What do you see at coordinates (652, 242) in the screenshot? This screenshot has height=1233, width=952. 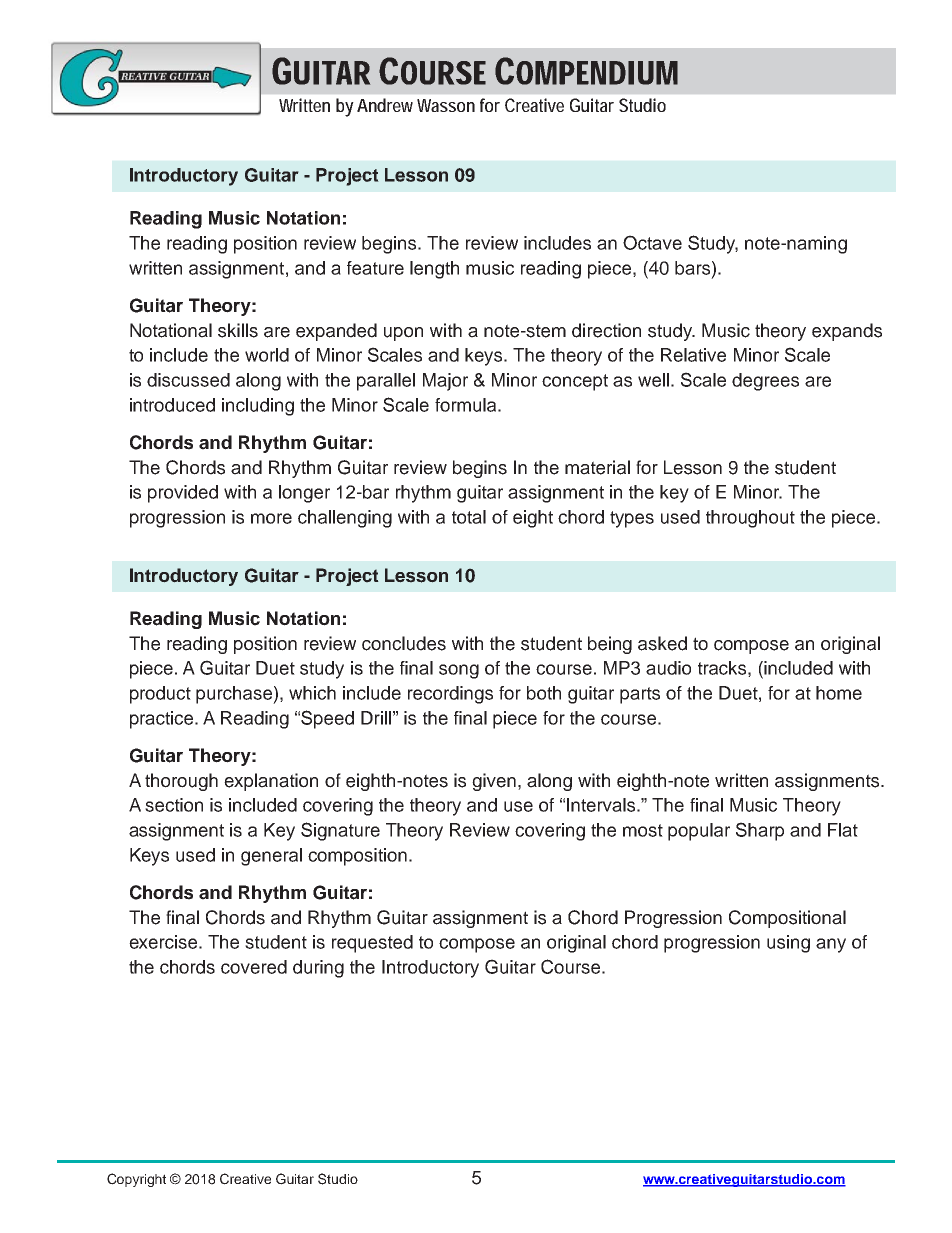 I see `Octave` at bounding box center [652, 242].
